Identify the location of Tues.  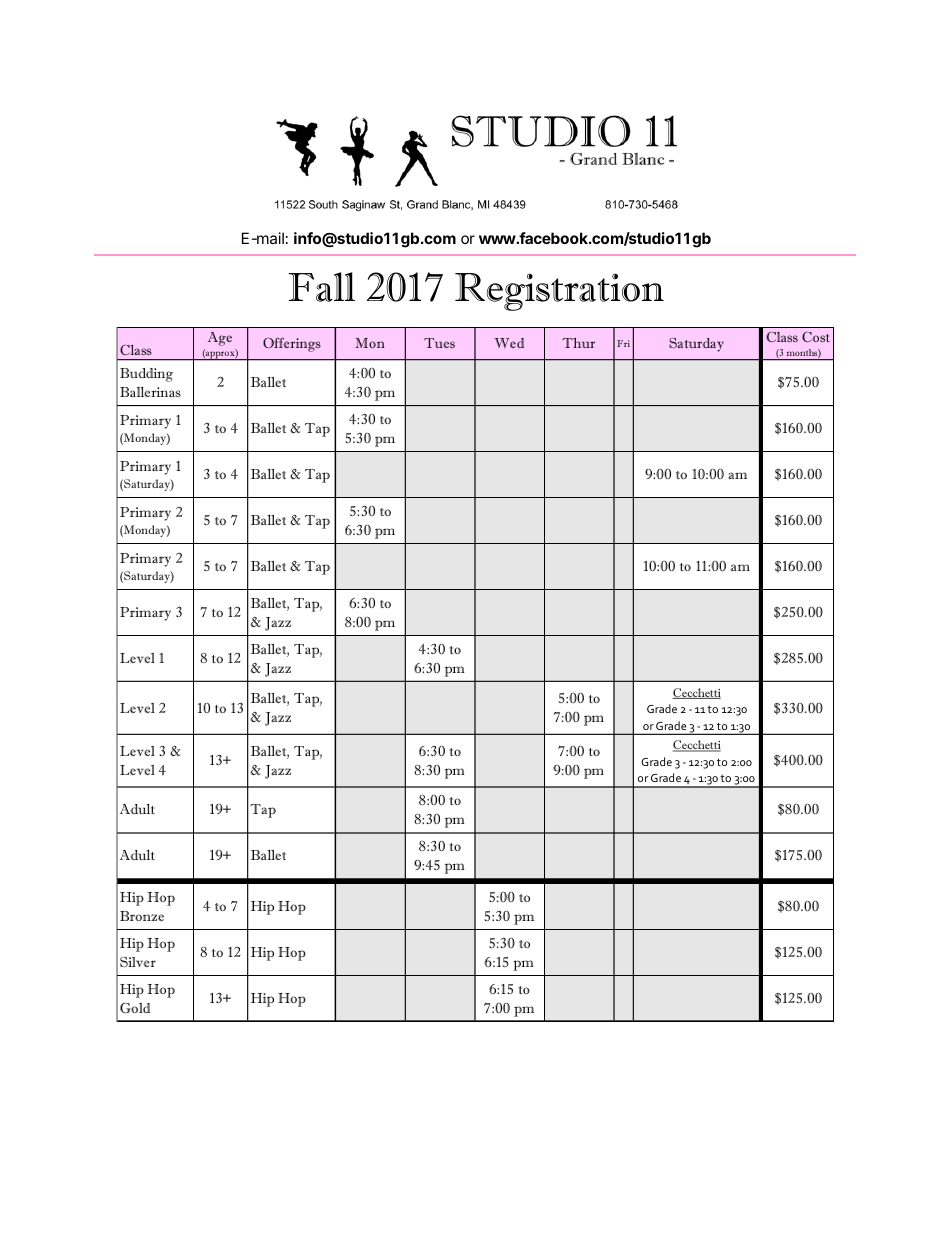
(439, 343).
